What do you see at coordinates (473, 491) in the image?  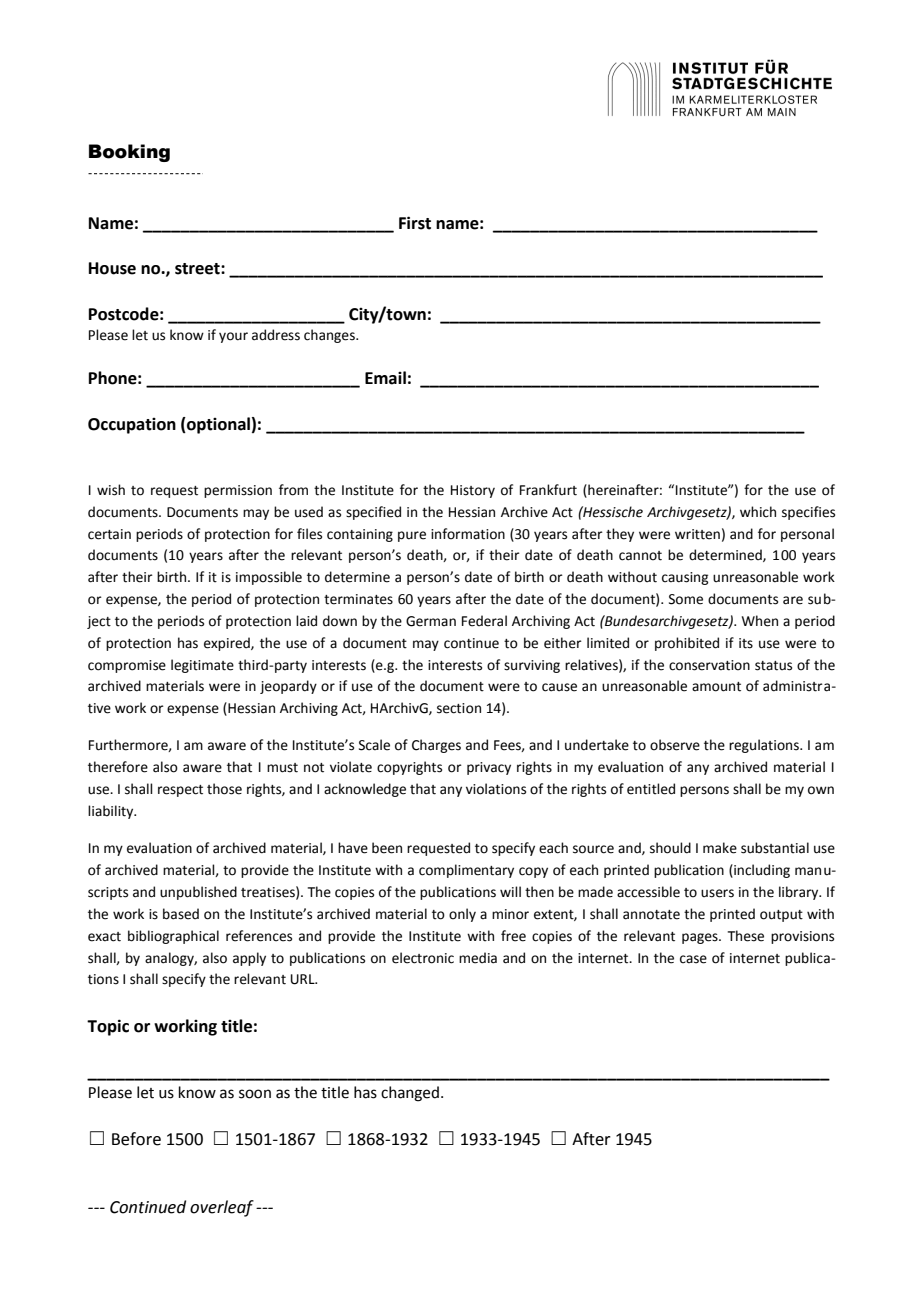 I see `History` at bounding box center [473, 491].
